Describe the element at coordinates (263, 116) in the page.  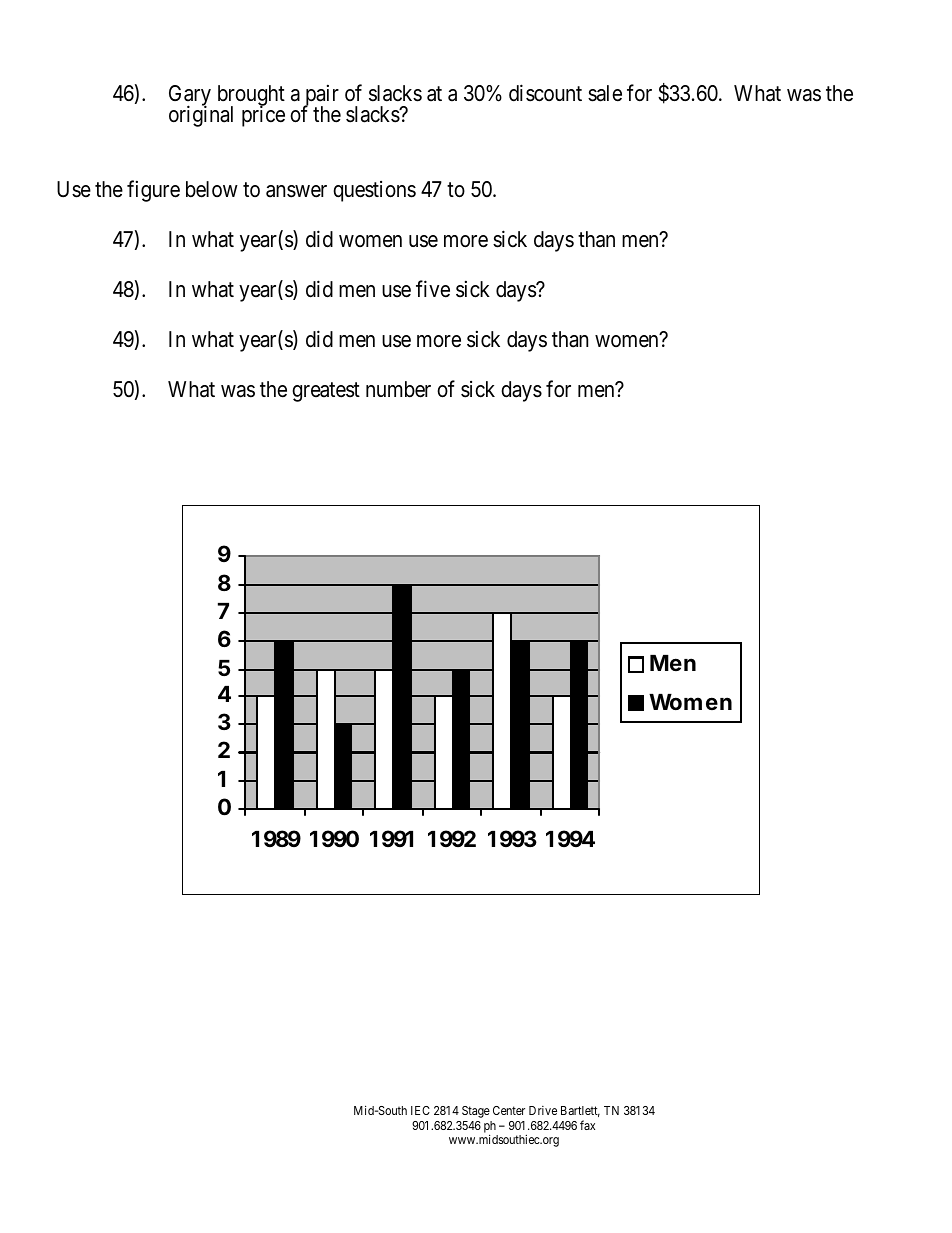
I see `price` at that location.
